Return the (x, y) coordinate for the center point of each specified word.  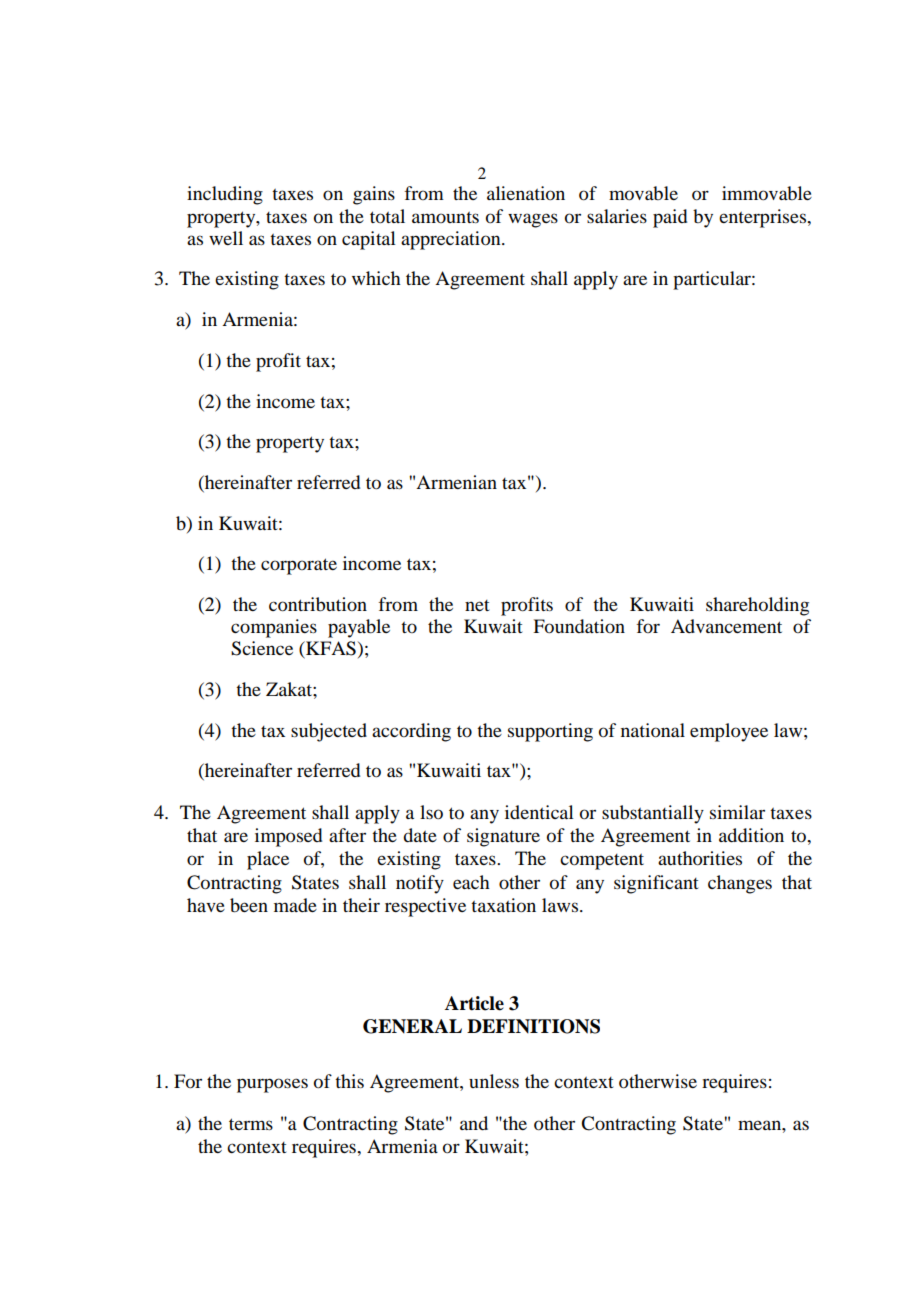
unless (494, 1081)
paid (670, 218)
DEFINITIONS (533, 1026)
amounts (445, 217)
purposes (272, 1085)
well (226, 238)
